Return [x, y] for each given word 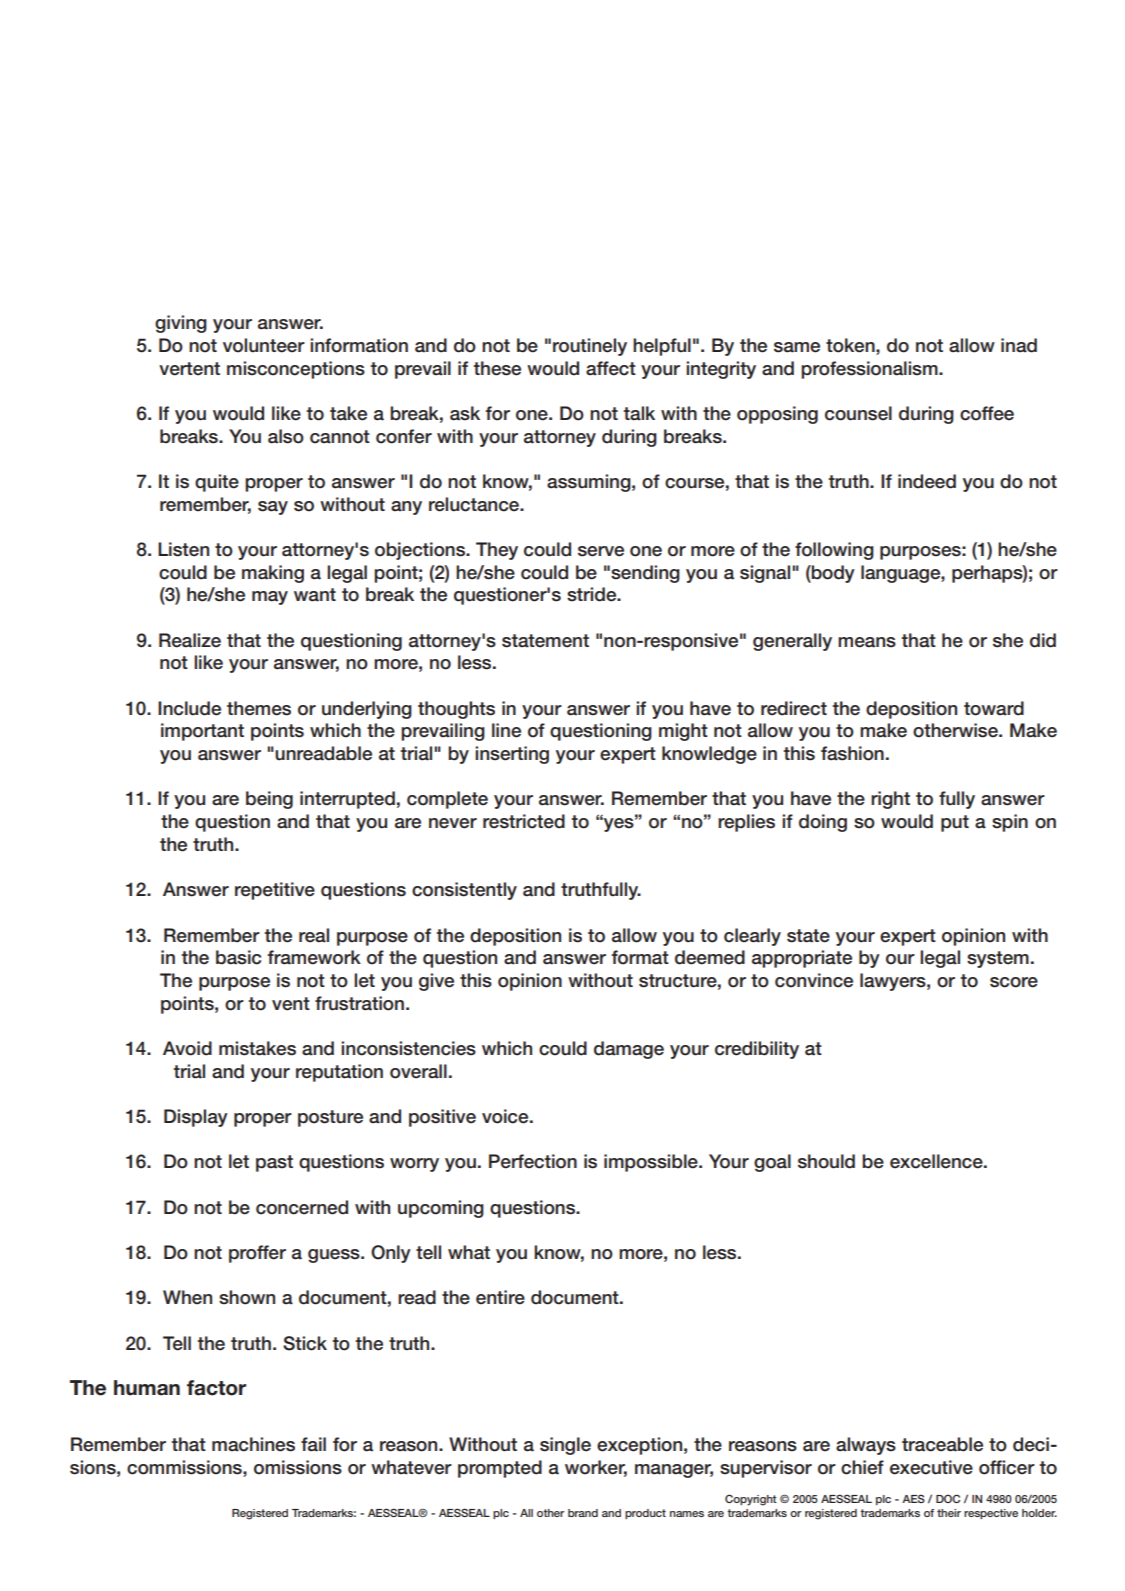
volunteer [264, 345]
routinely [590, 347]
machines [253, 1444]
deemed [710, 957]
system [998, 959]
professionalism [870, 370]
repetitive [275, 891]
